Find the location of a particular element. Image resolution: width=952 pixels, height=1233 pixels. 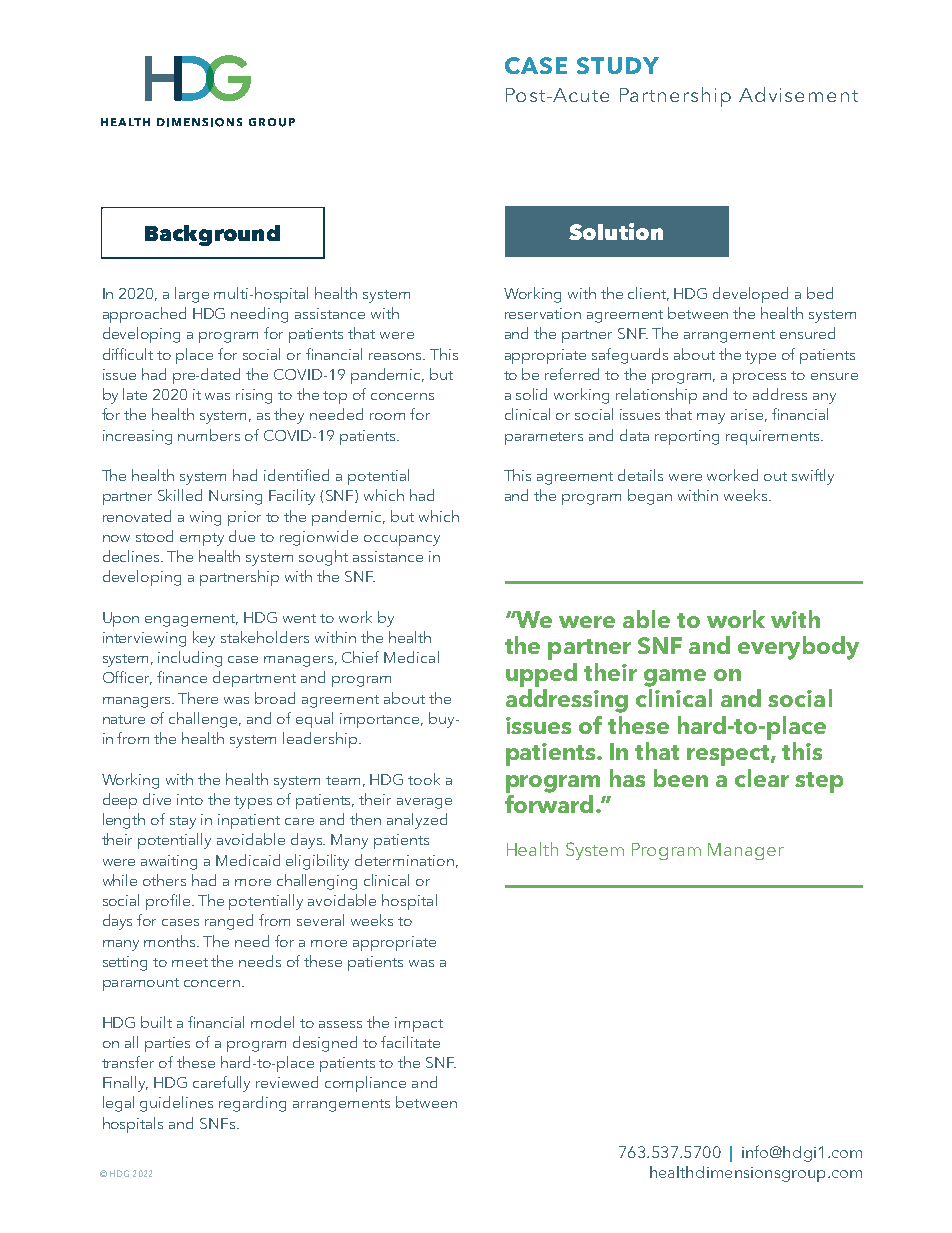

game is located at coordinates (675, 678).
